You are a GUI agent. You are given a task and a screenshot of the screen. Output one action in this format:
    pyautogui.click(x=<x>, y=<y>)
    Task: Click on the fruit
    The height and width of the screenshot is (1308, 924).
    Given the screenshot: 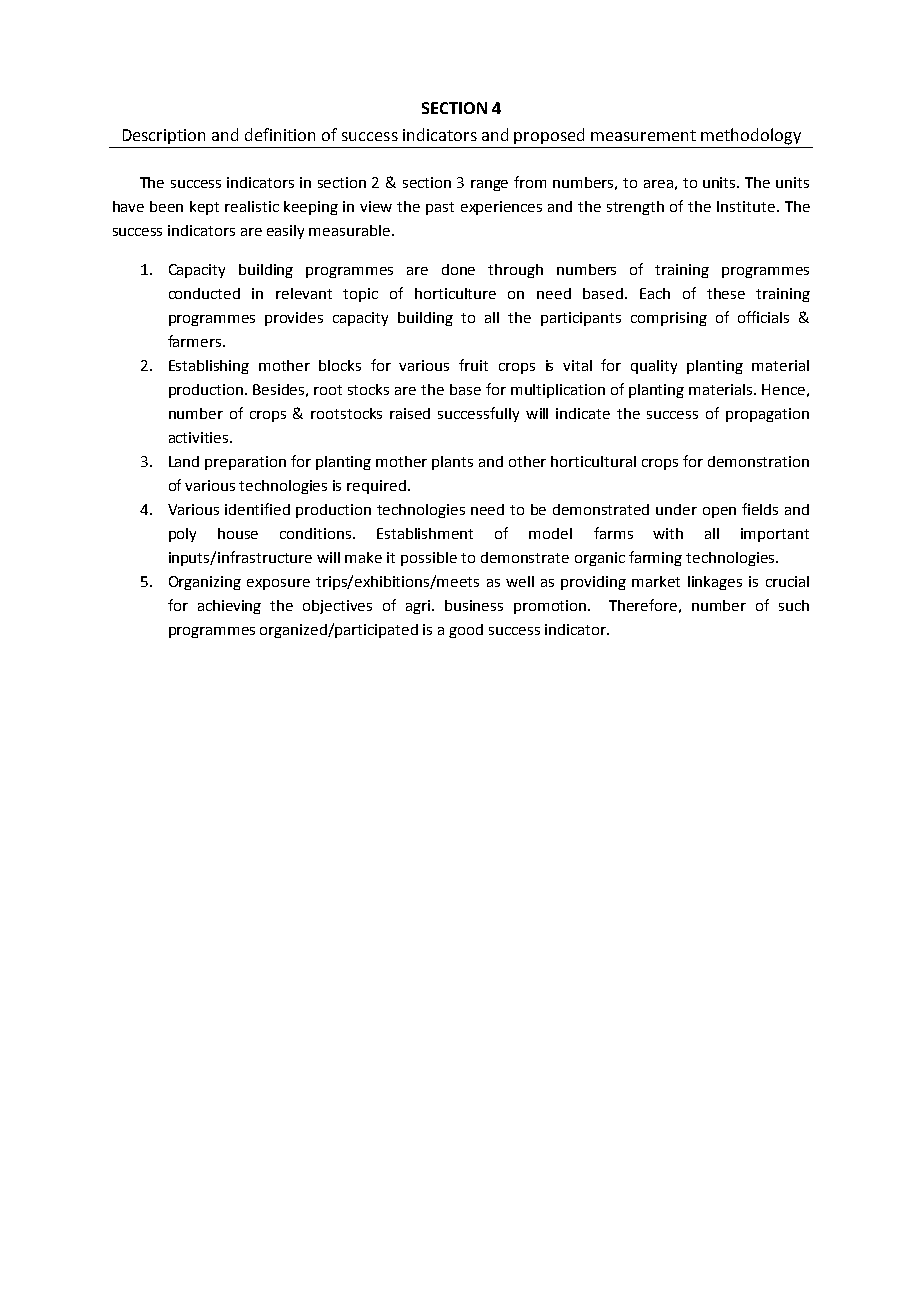 What is the action you would take?
    pyautogui.click(x=473, y=365)
